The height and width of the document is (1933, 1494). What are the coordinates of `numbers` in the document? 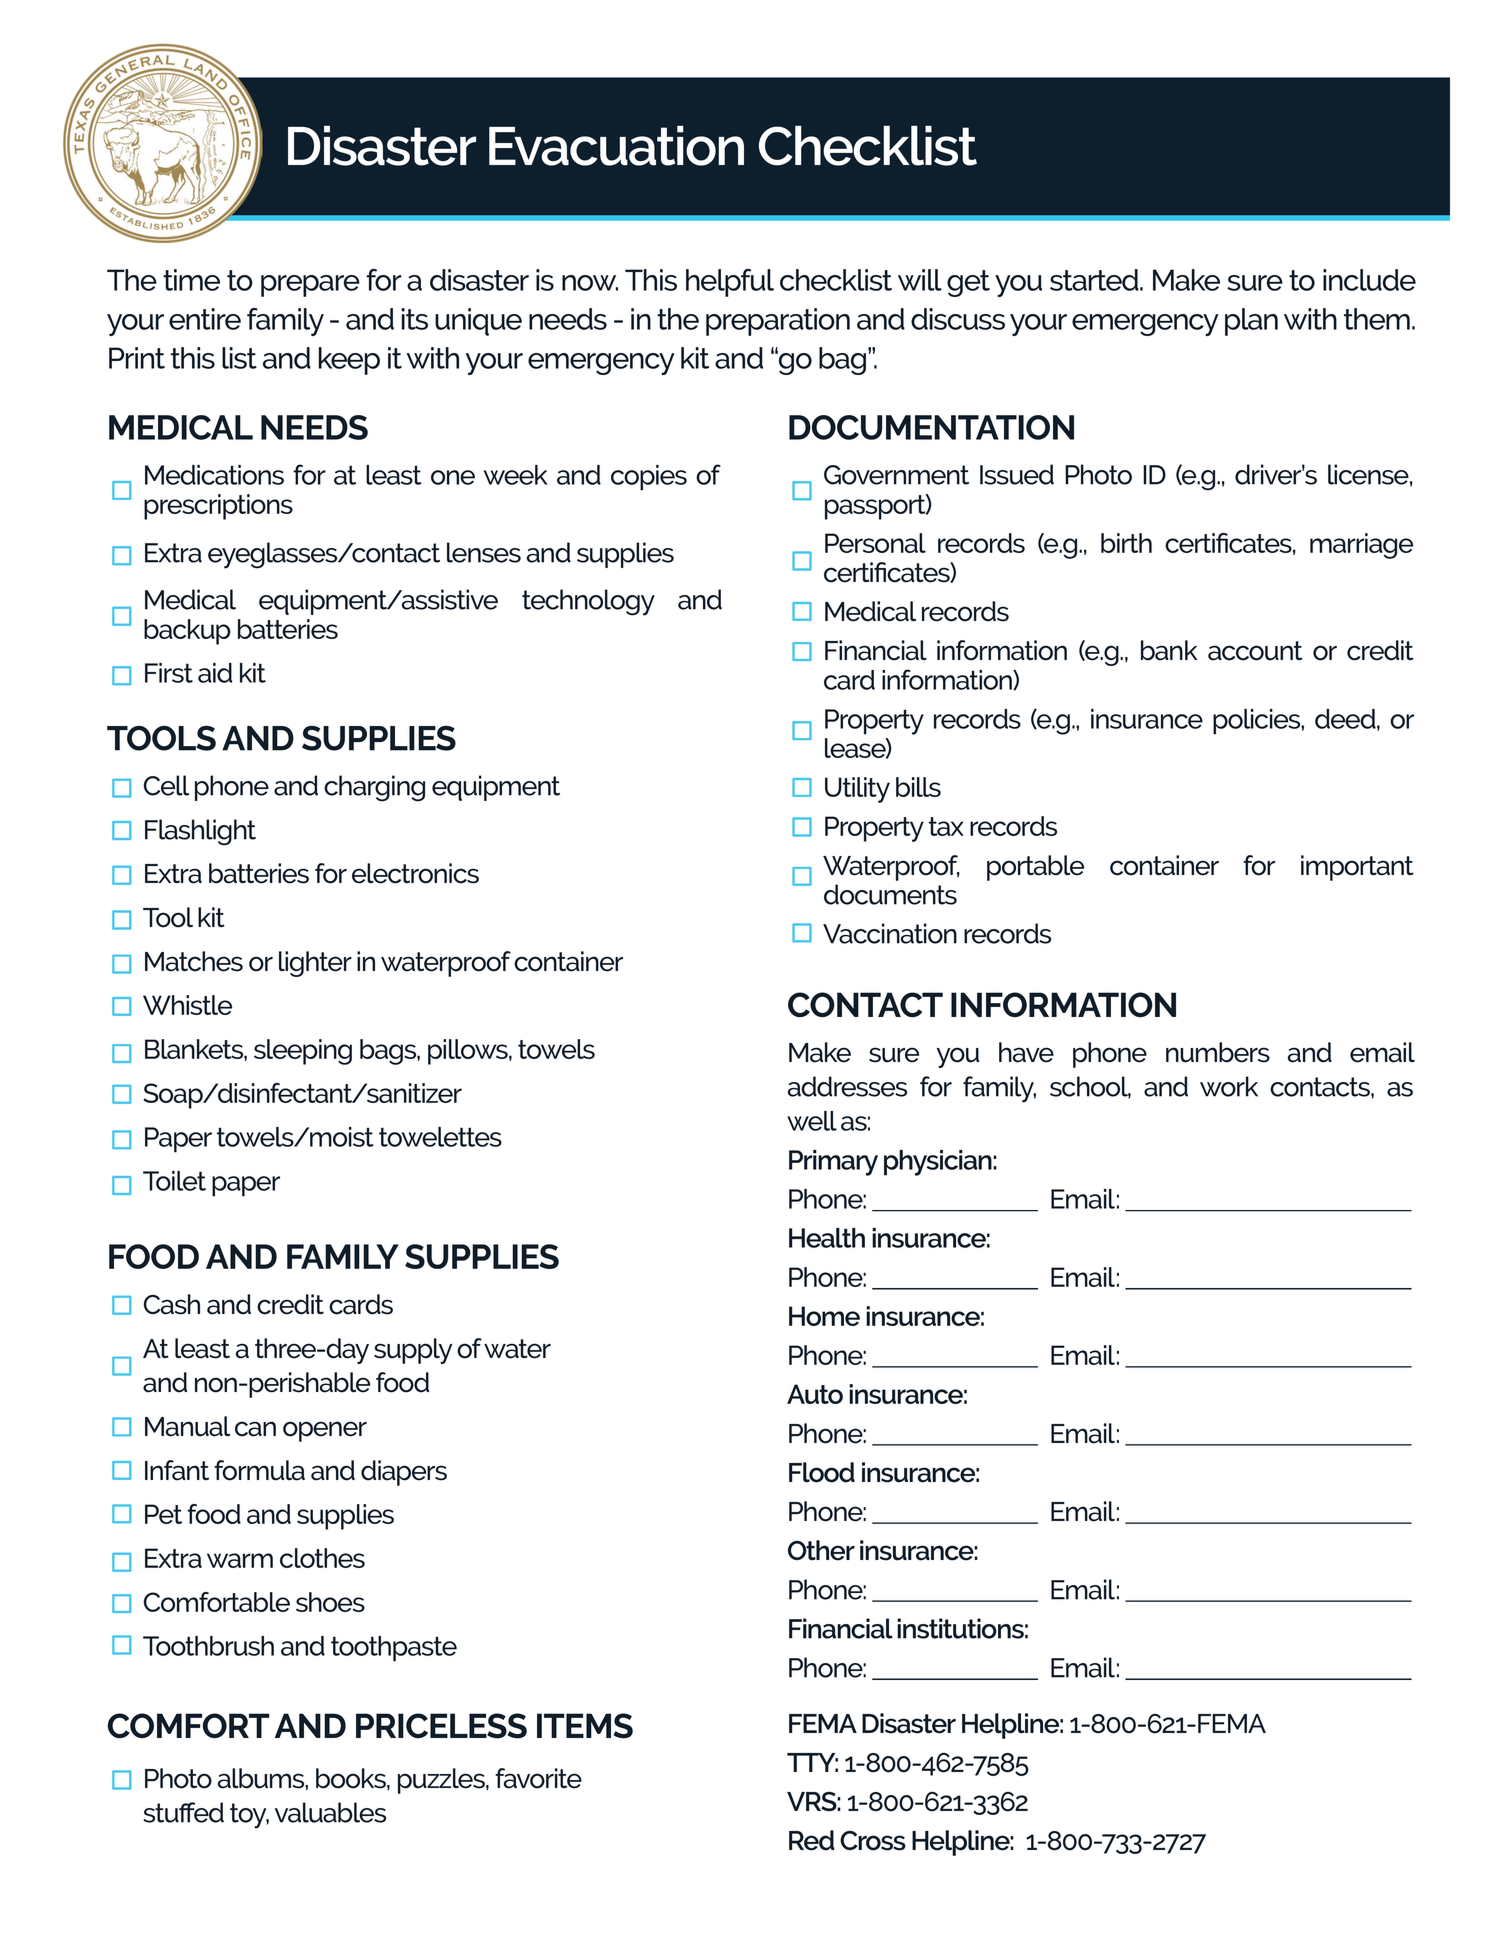 It's located at (1218, 1052).
